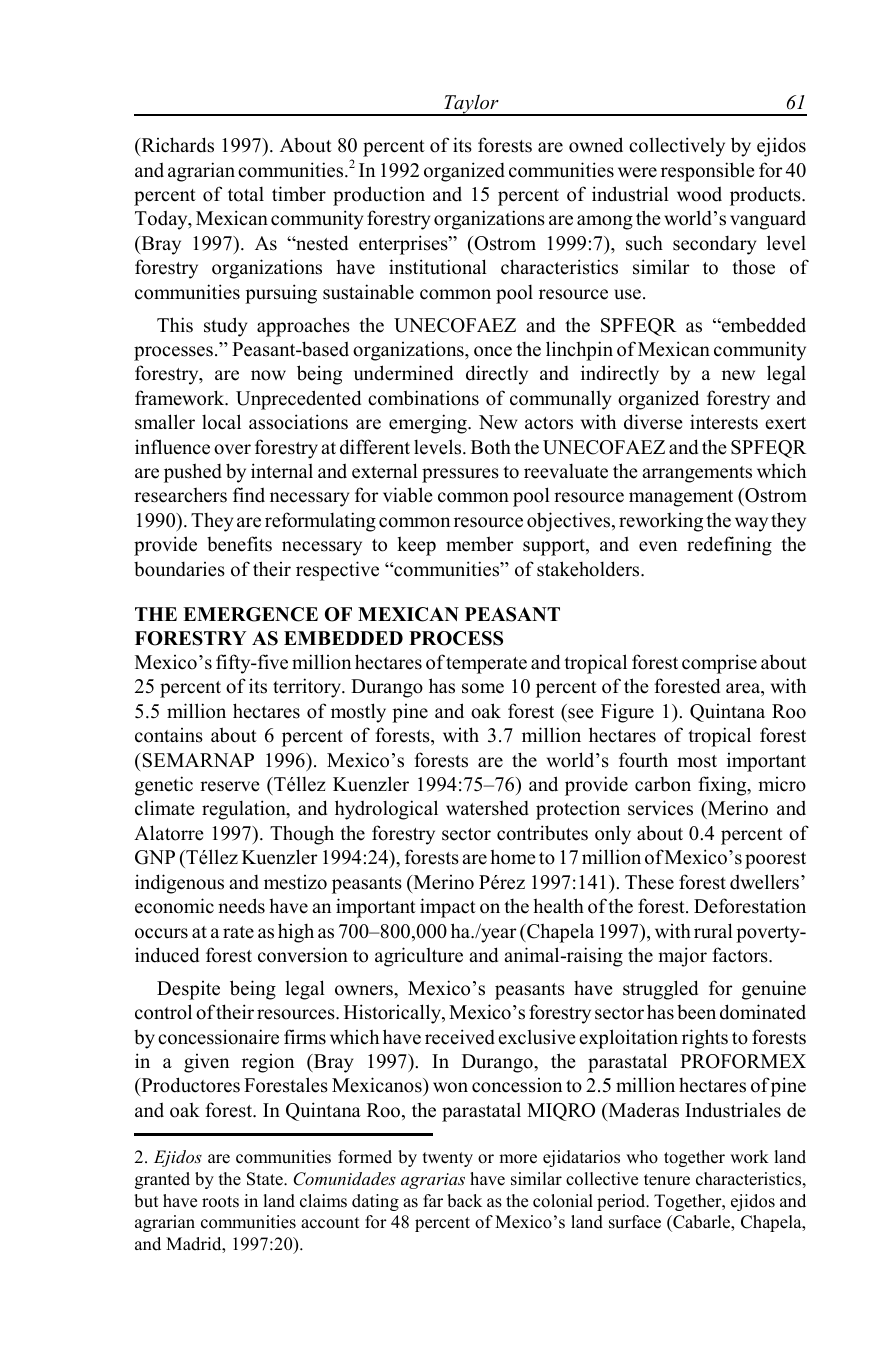 The height and width of the screenshot is (1345, 896). What do you see at coordinates (471, 105) in the screenshot?
I see `Taylor` at bounding box center [471, 105].
